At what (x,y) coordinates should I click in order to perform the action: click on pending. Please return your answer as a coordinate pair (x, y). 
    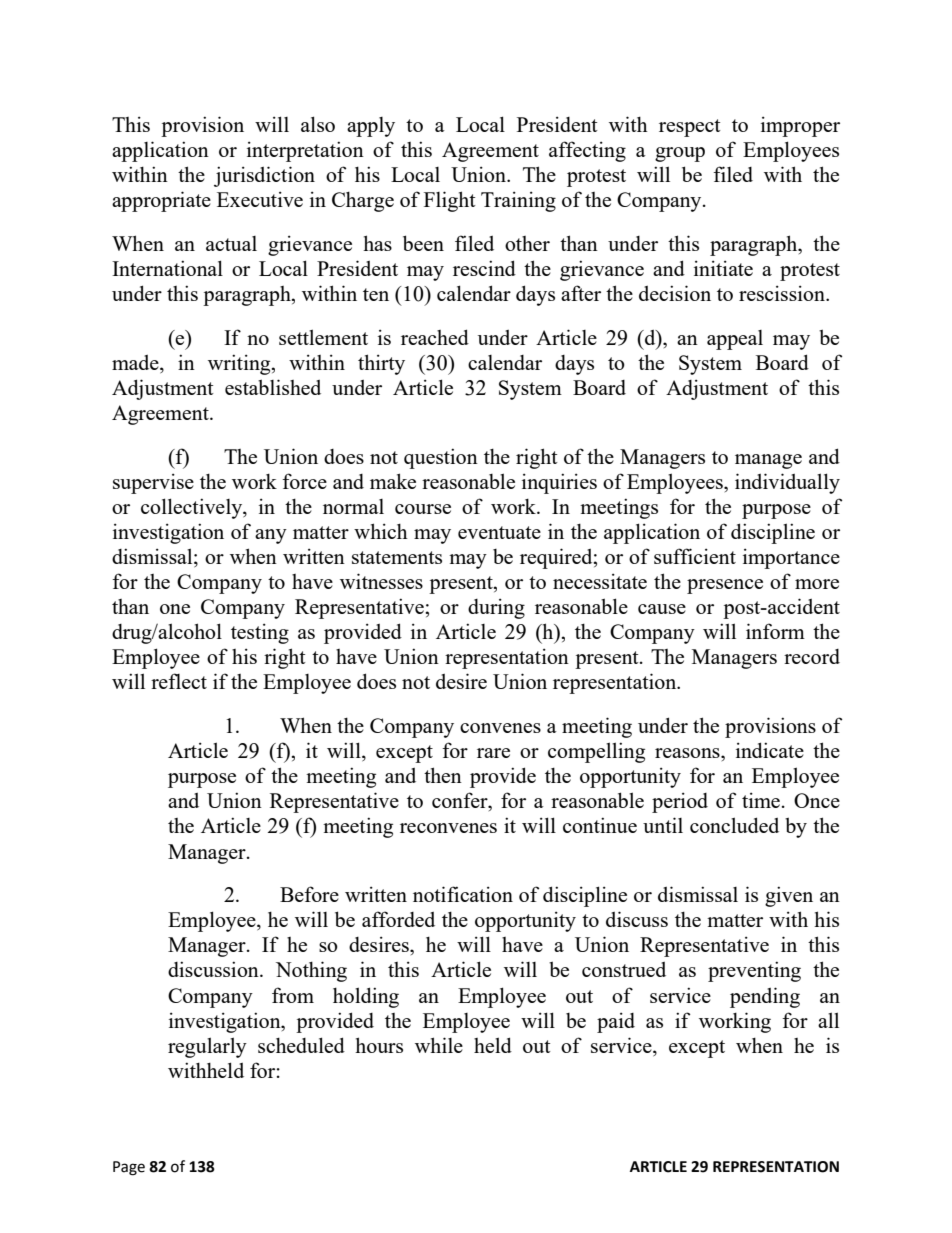
    Looking at the image, I should click on (765, 997).
